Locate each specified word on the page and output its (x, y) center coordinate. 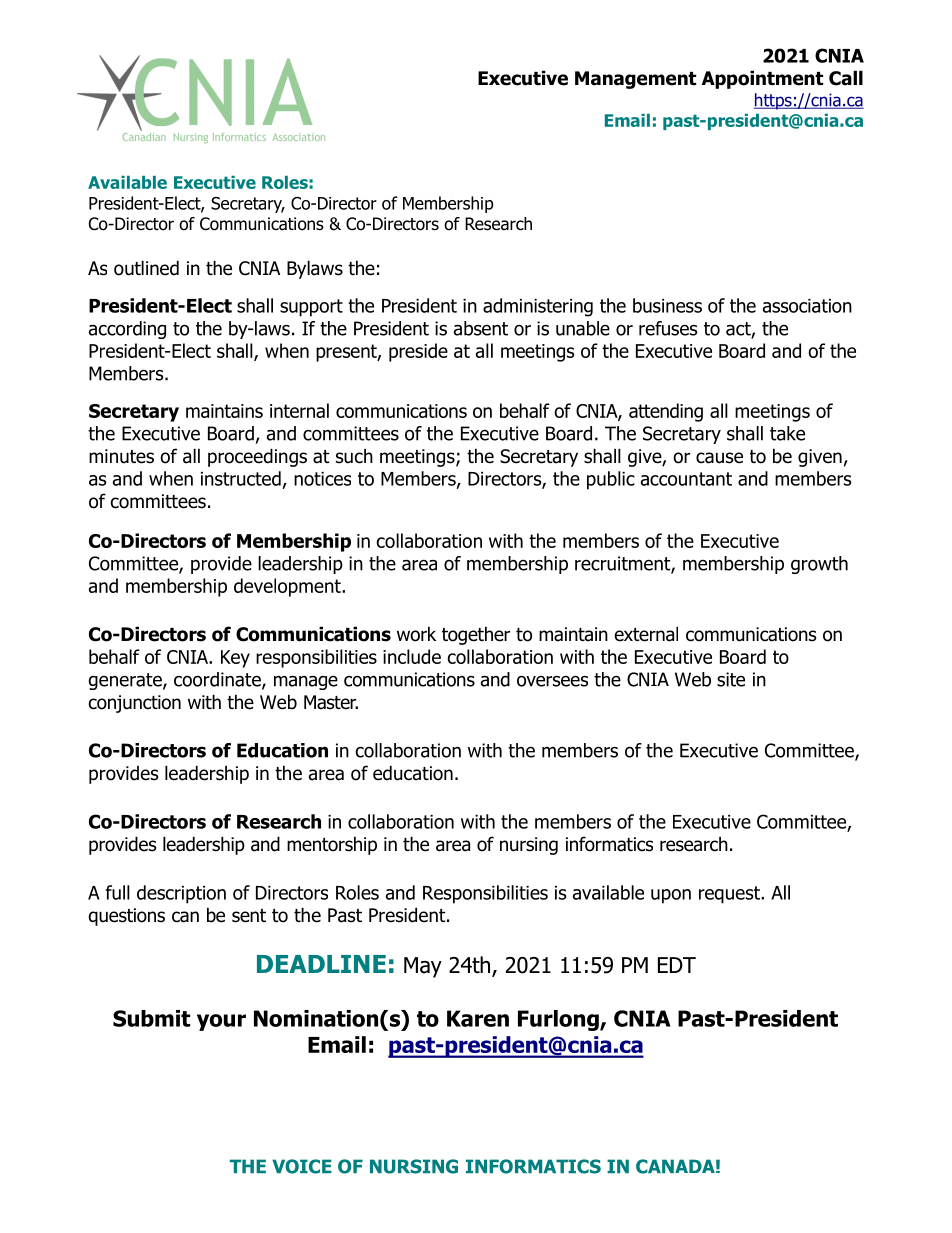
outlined (146, 268)
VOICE (302, 1166)
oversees (552, 681)
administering (538, 307)
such (354, 456)
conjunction (135, 704)
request (730, 895)
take (787, 433)
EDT (677, 965)
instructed (241, 478)
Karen (478, 1018)
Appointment (762, 79)
